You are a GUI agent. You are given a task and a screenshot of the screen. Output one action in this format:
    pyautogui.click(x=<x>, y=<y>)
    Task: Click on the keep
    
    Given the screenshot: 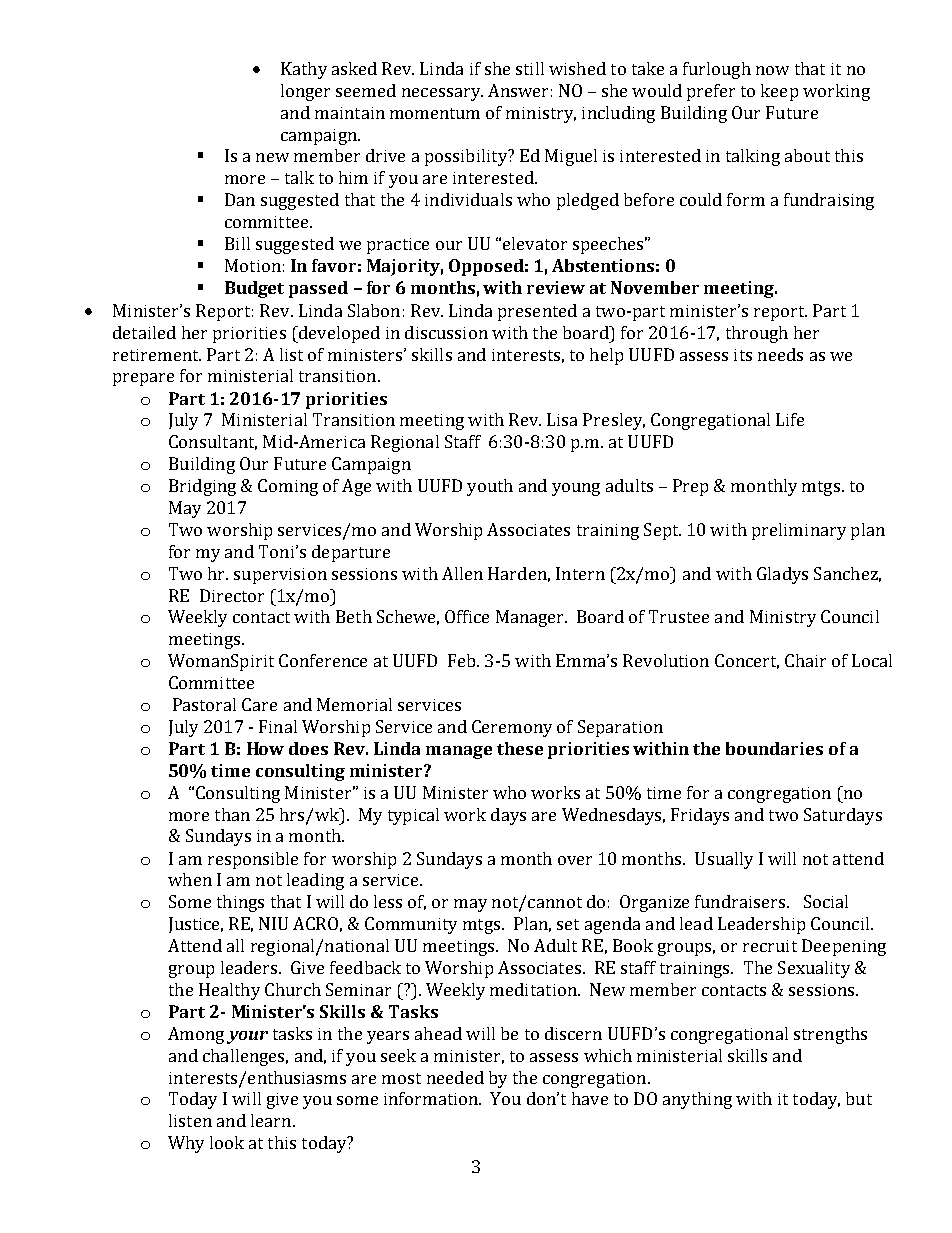 What is the action you would take?
    pyautogui.click(x=779, y=92)
